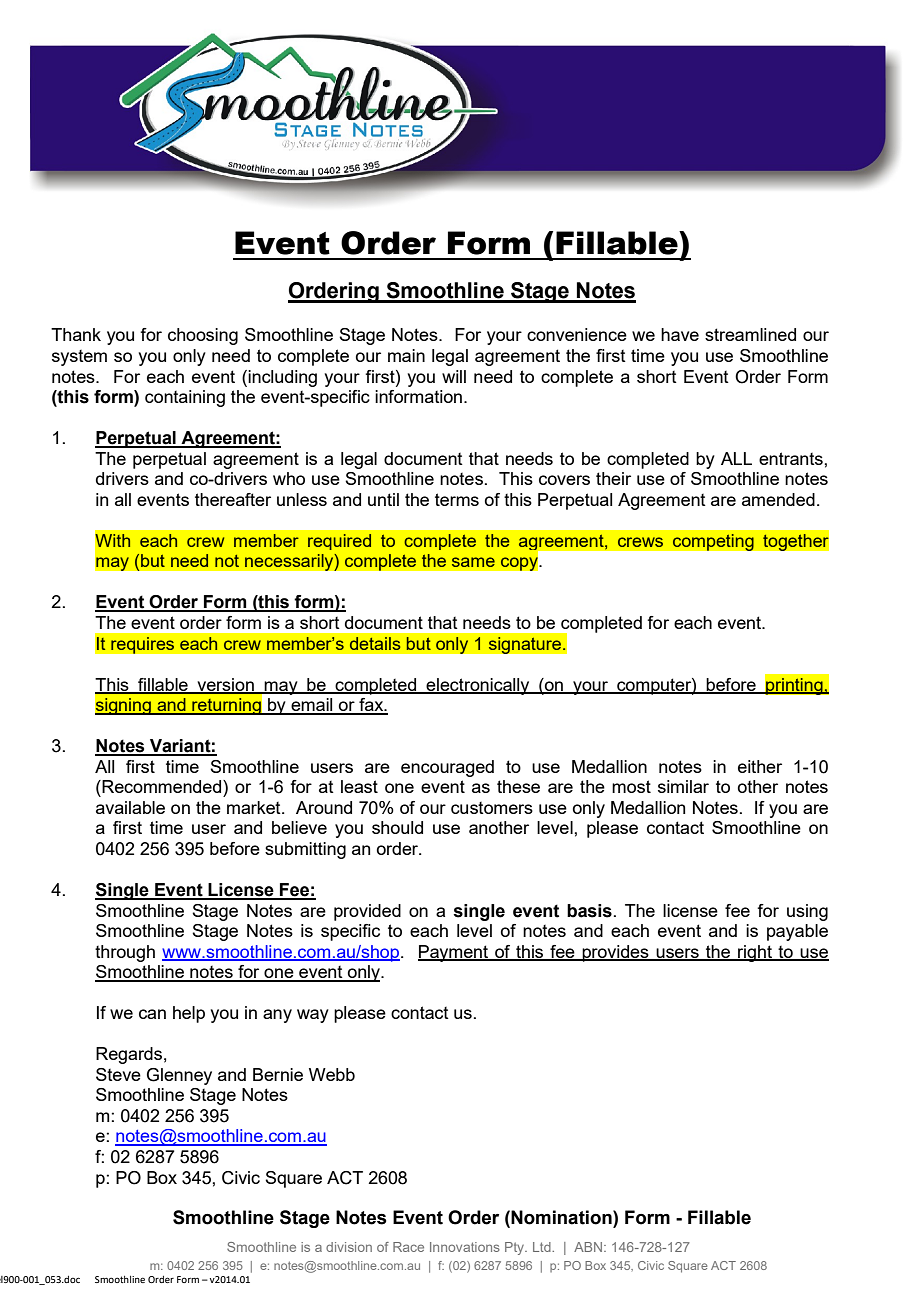 This screenshot has height=1308, width=924. What do you see at coordinates (454, 376) in the screenshot?
I see `will` at bounding box center [454, 376].
